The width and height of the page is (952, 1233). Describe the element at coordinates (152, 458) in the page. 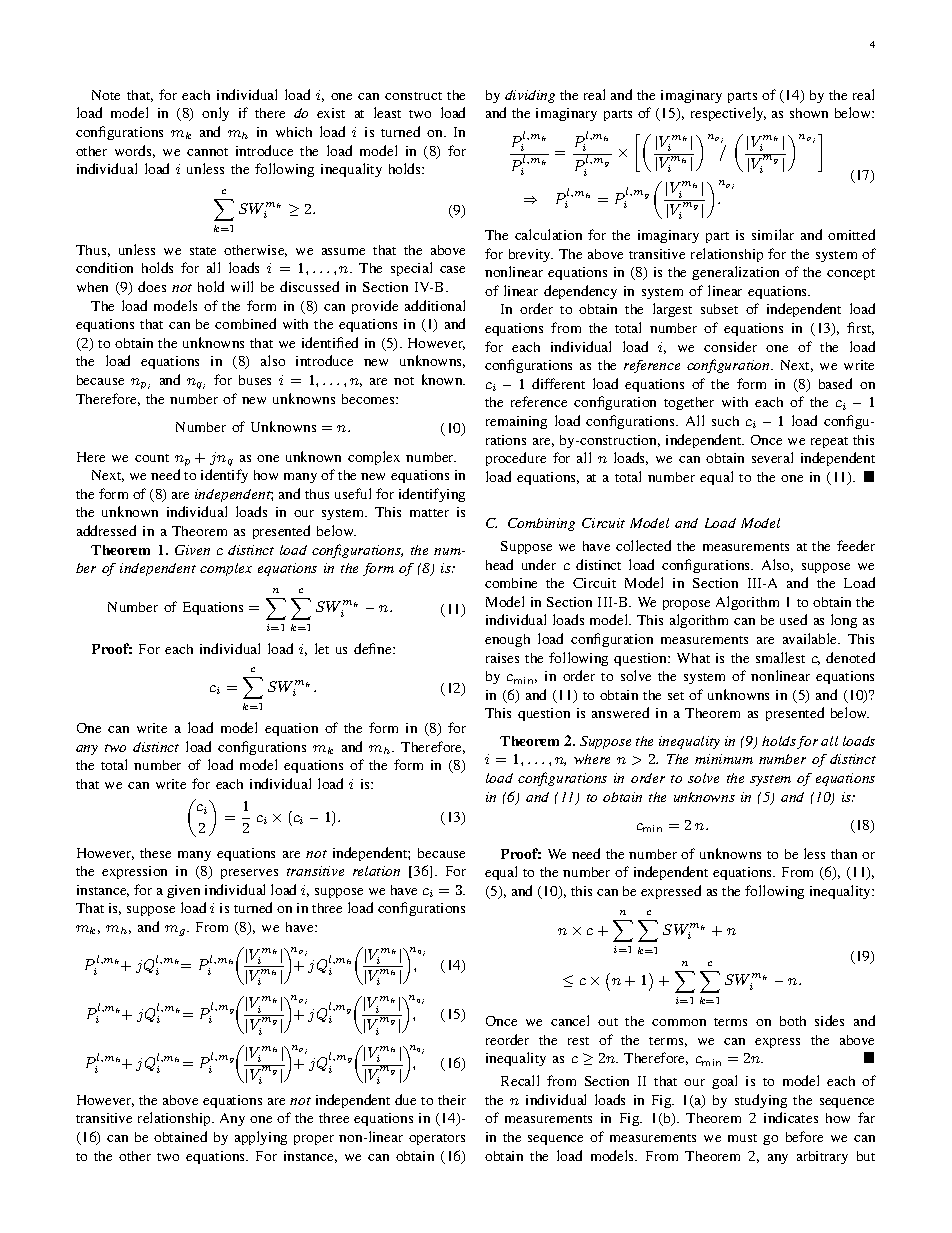

I see `count` at that location.
